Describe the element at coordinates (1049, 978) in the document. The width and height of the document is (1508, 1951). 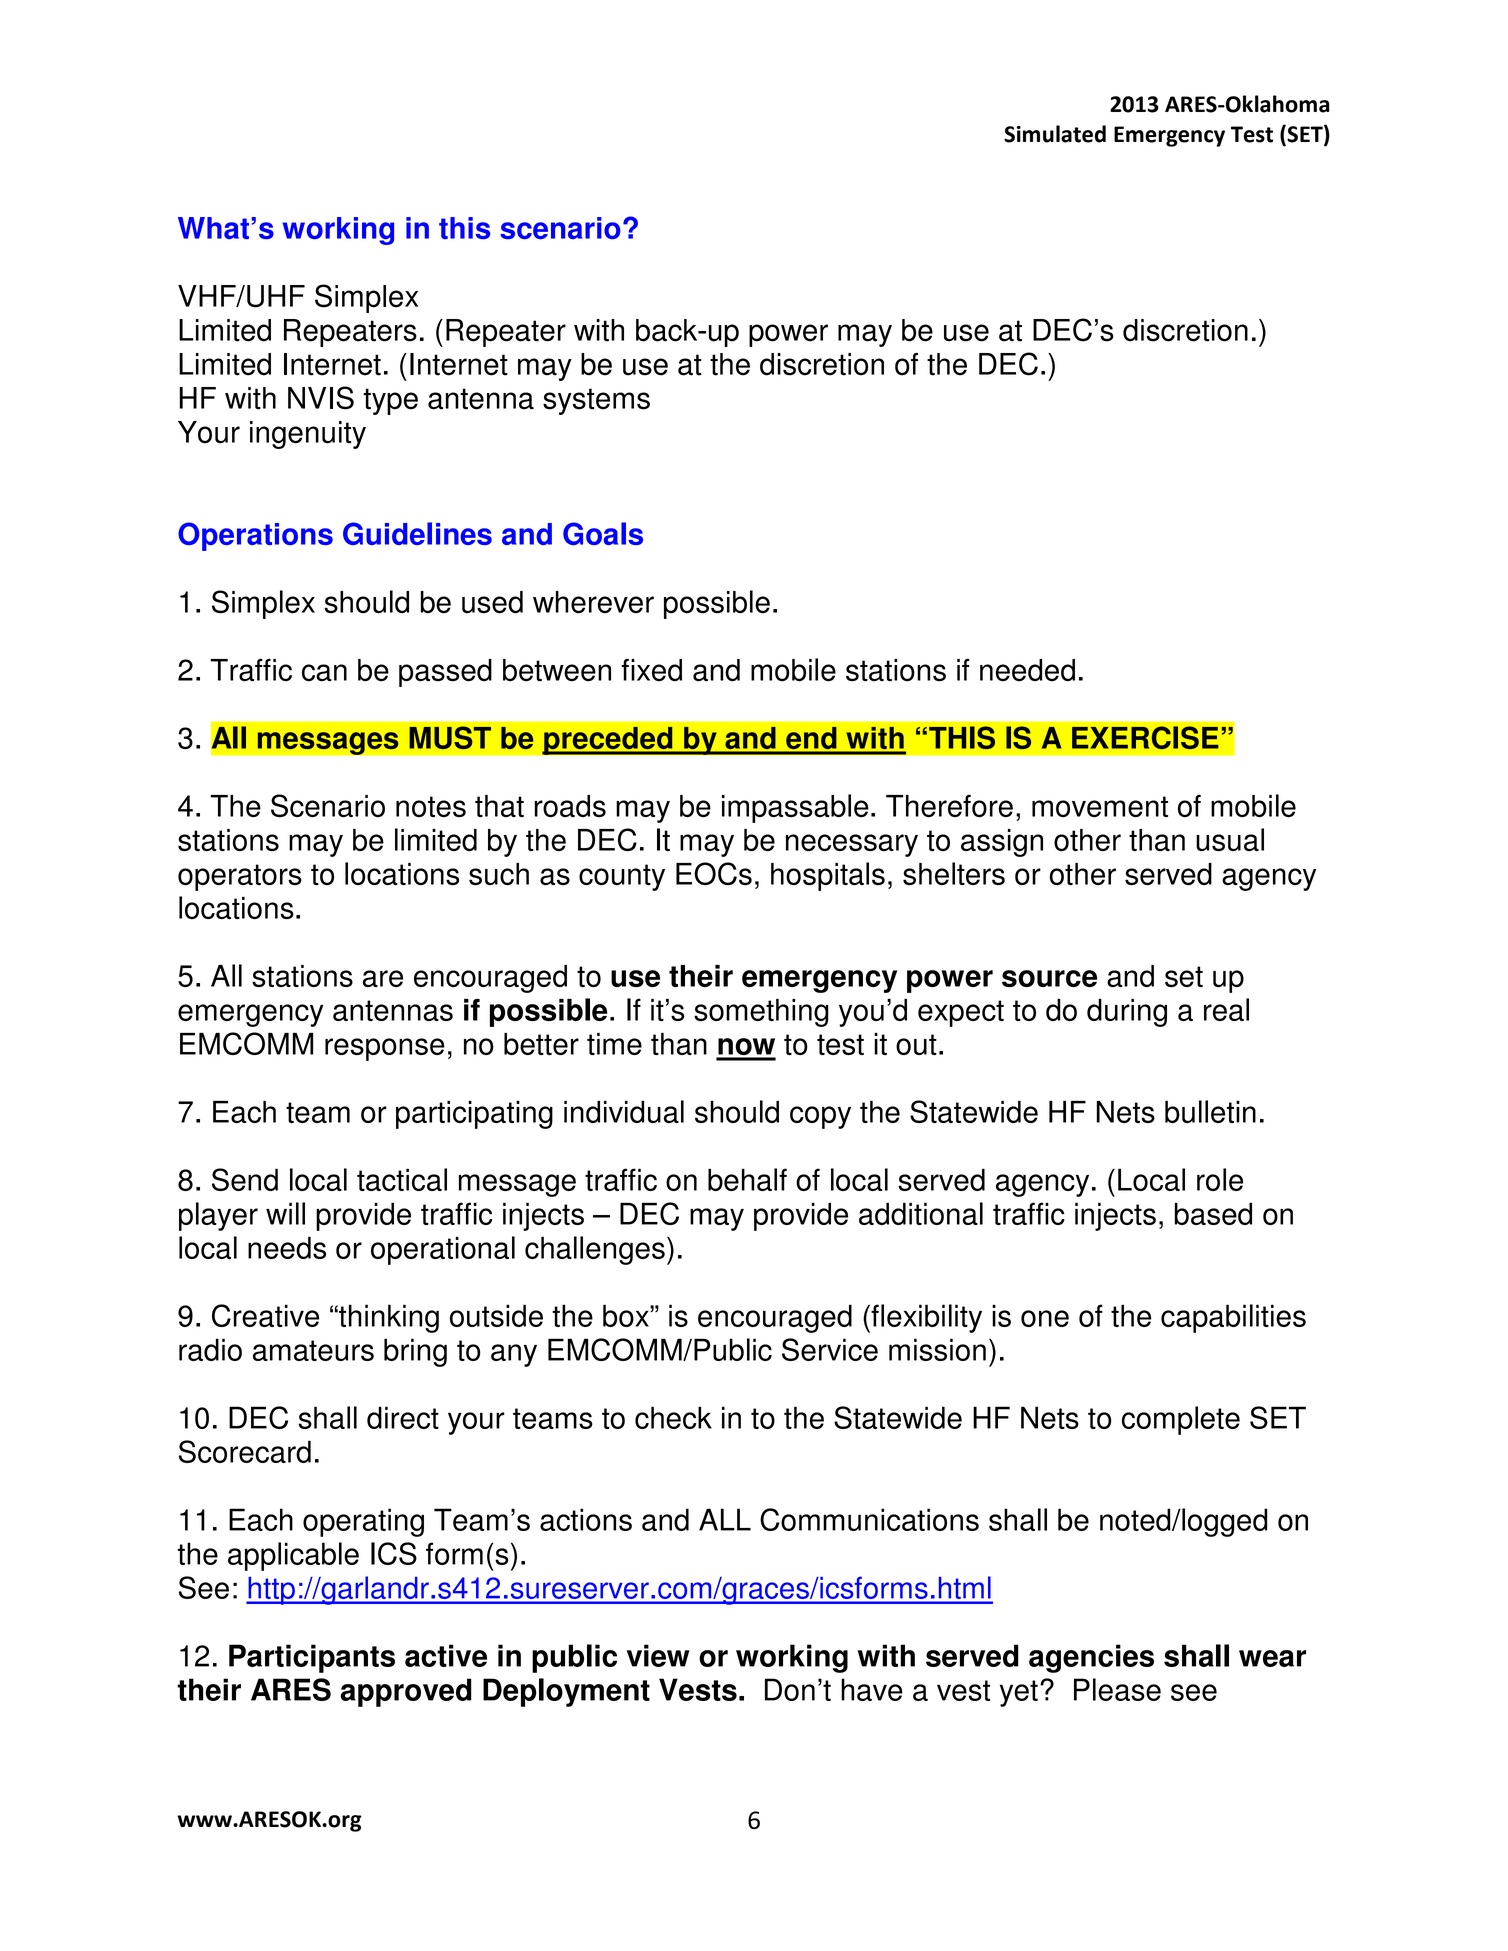
I see `source` at that location.
